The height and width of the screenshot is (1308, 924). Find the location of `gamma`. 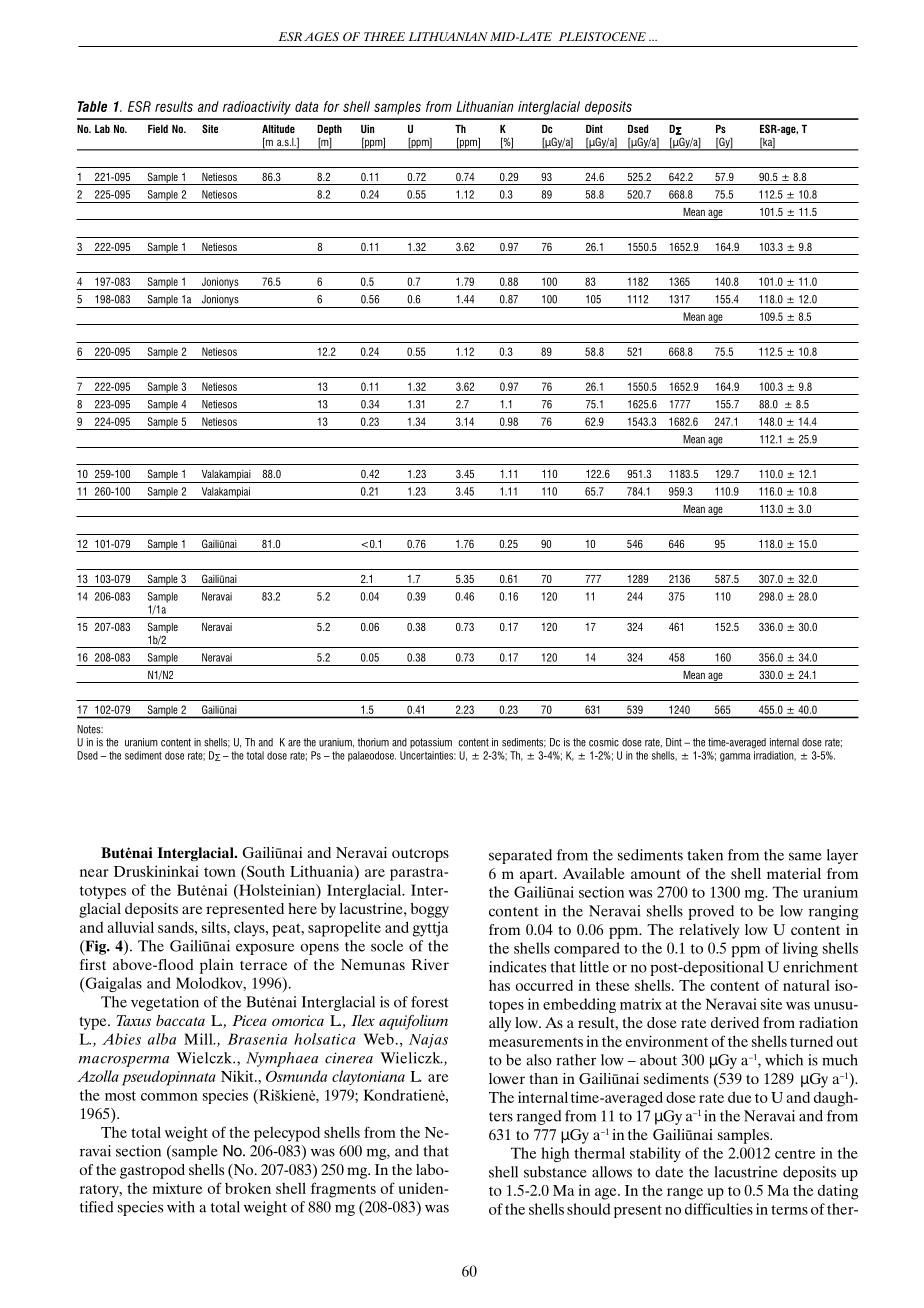

gamma is located at coordinates (735, 757).
